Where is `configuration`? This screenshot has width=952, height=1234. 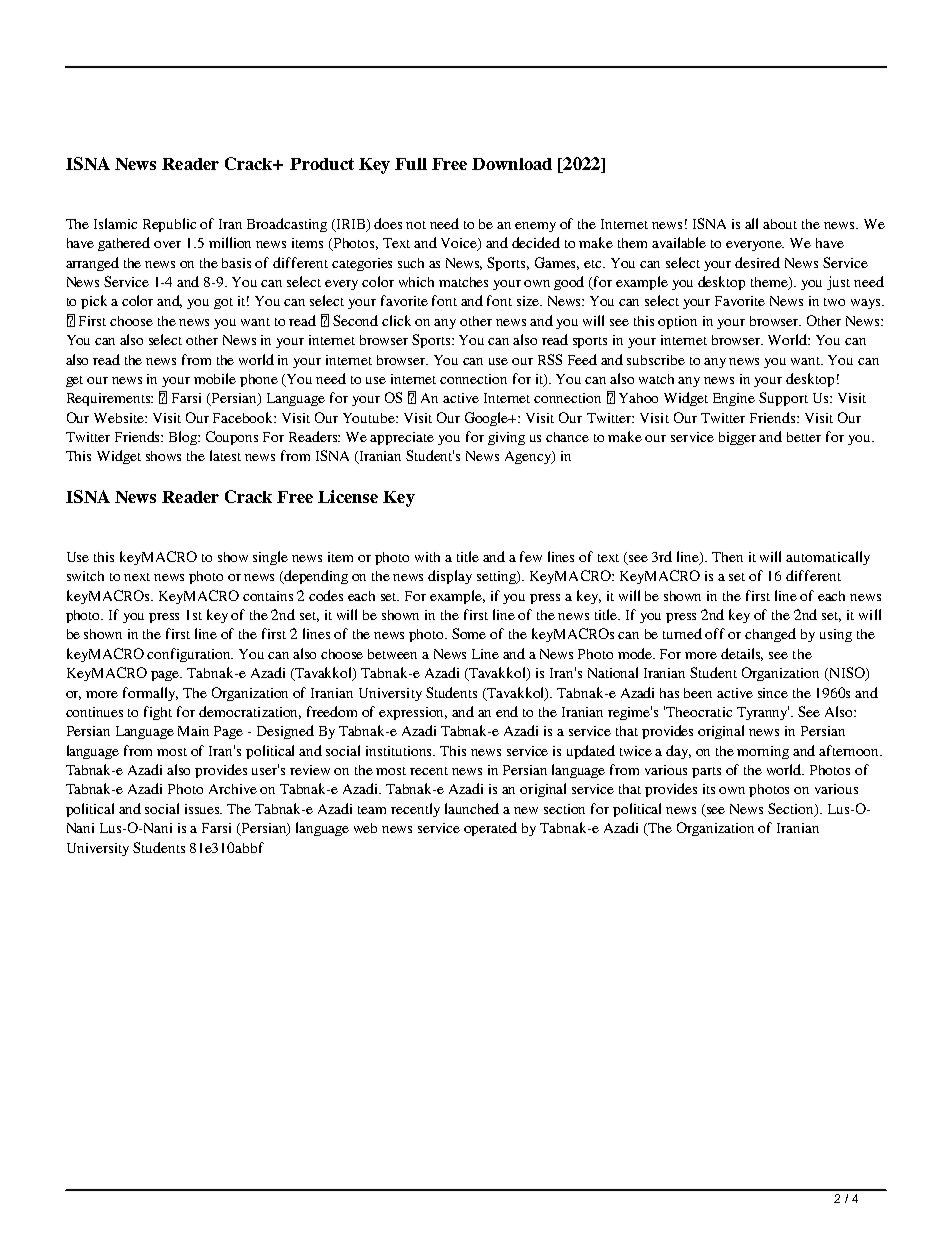
configuration is located at coordinates (190, 655).
